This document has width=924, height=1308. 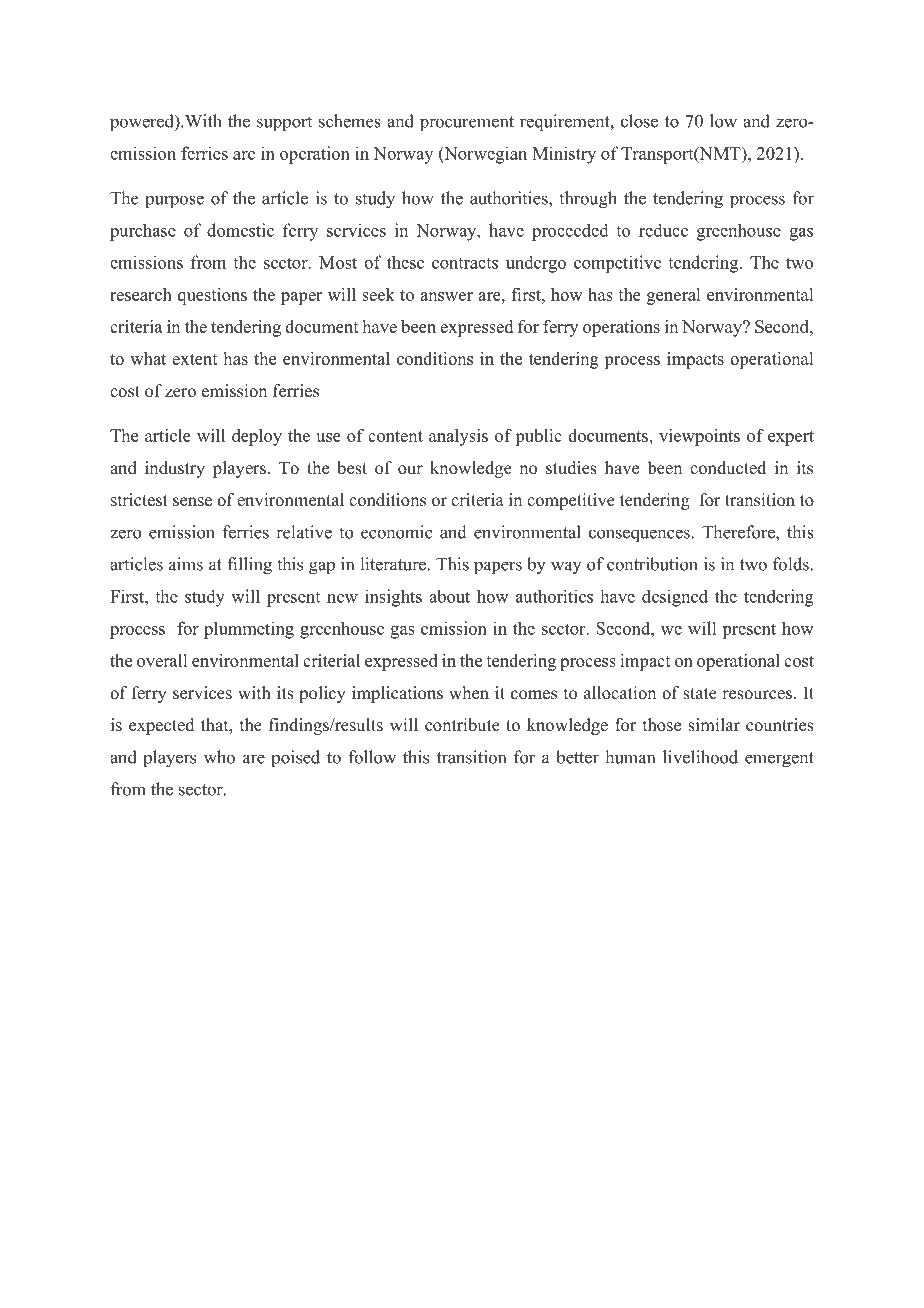 I want to click on who, so click(x=219, y=757).
